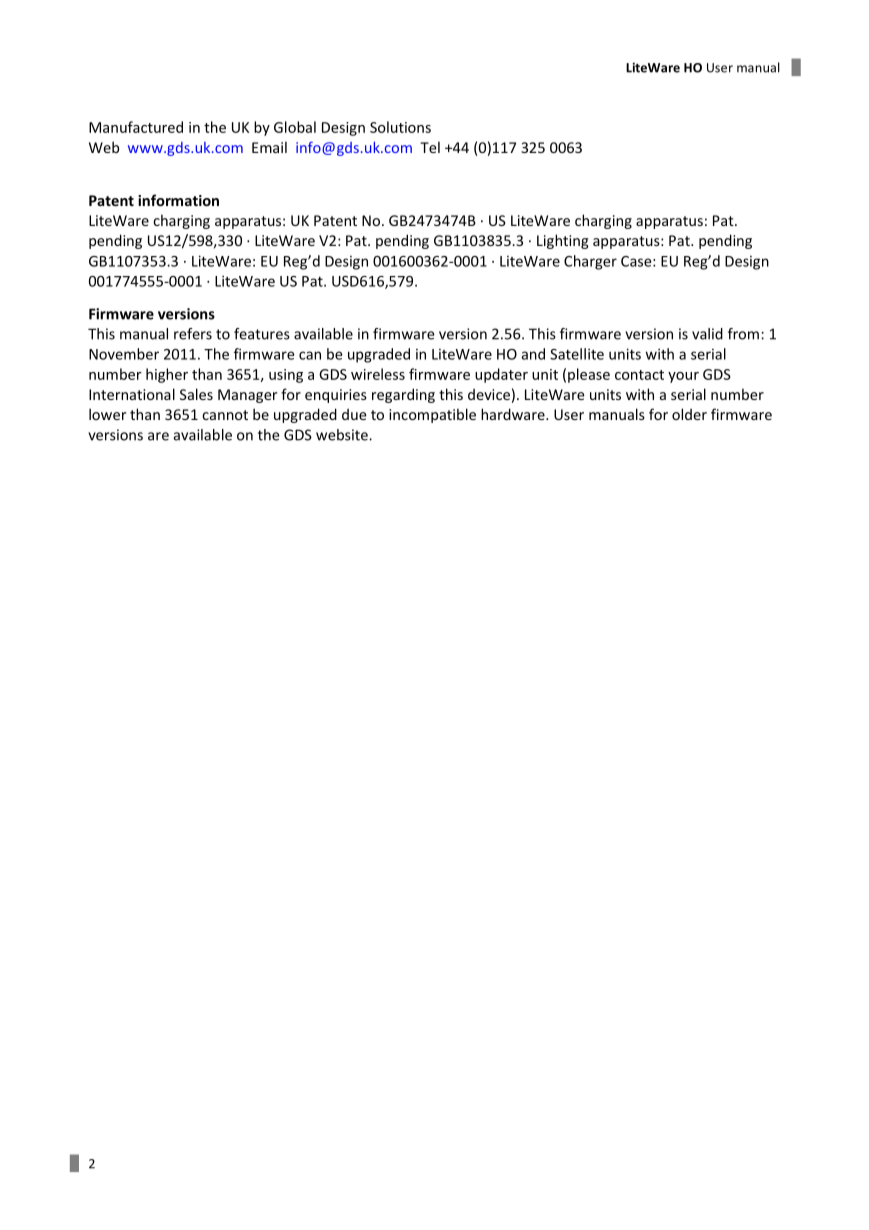  What do you see at coordinates (295, 127) in the screenshot?
I see `Global` at bounding box center [295, 127].
